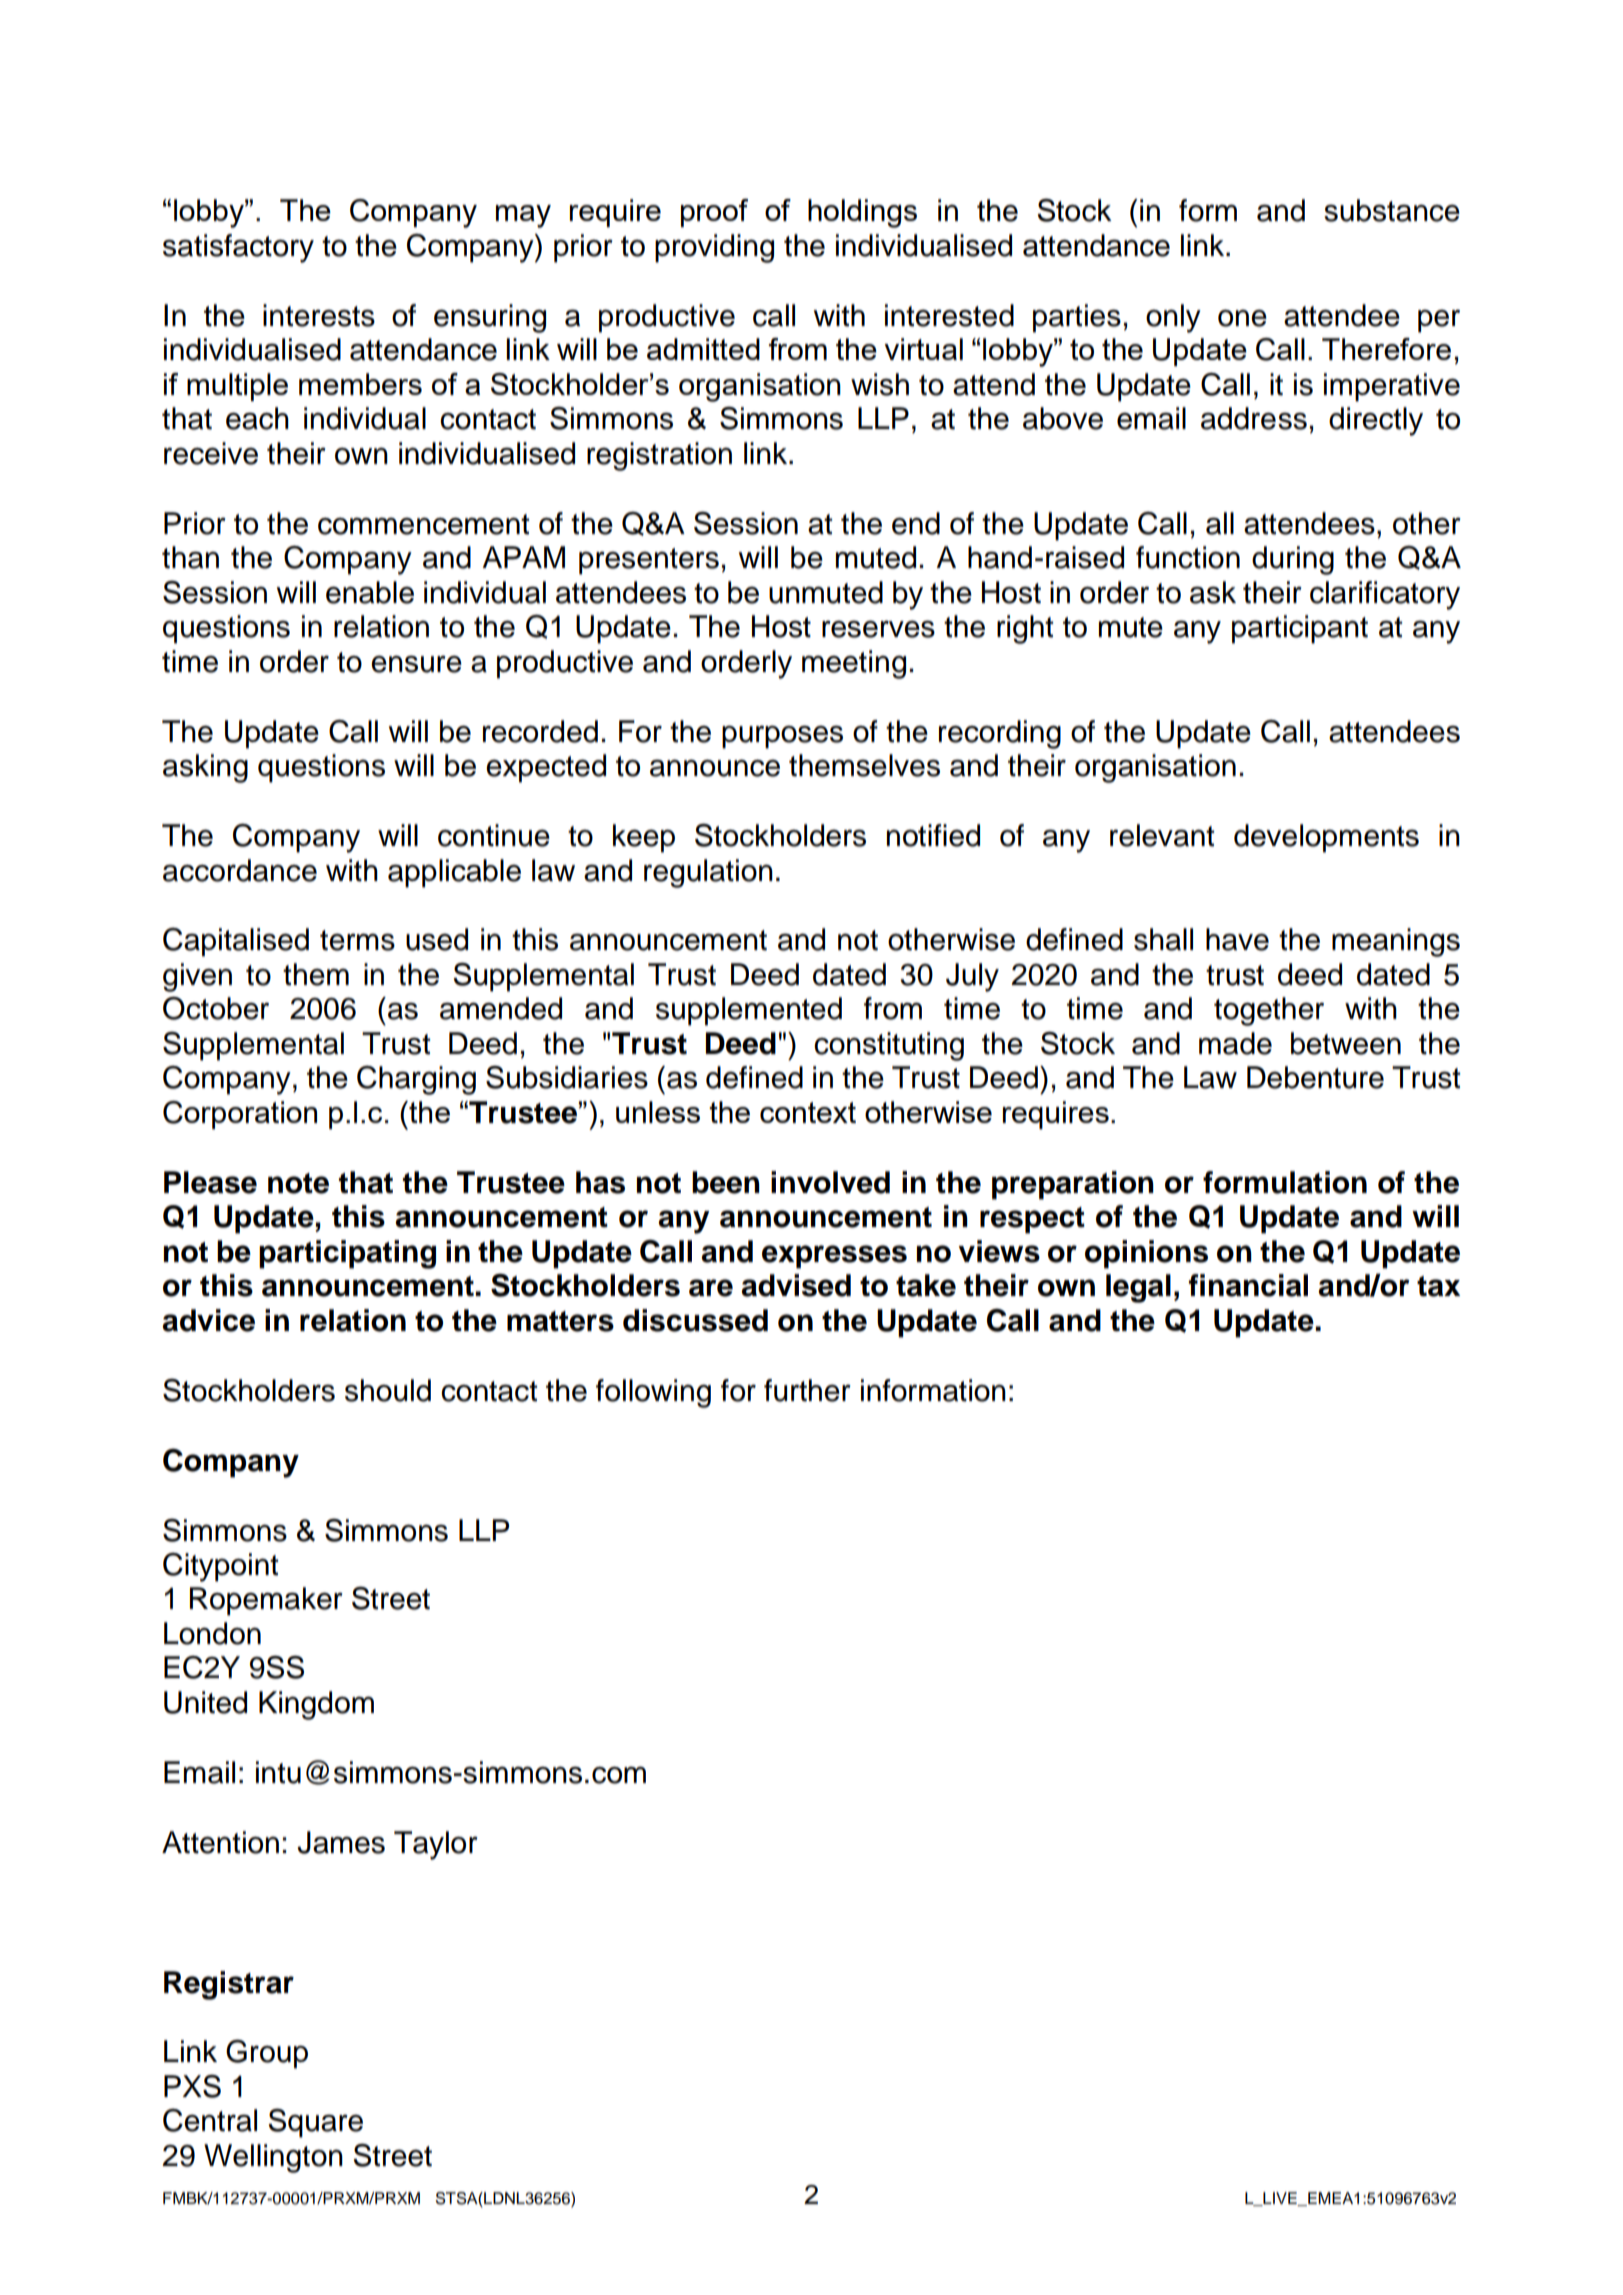 The height and width of the document is (2295, 1623). Describe the element at coordinates (1248, 1285) in the document. I see `financial` at that location.
